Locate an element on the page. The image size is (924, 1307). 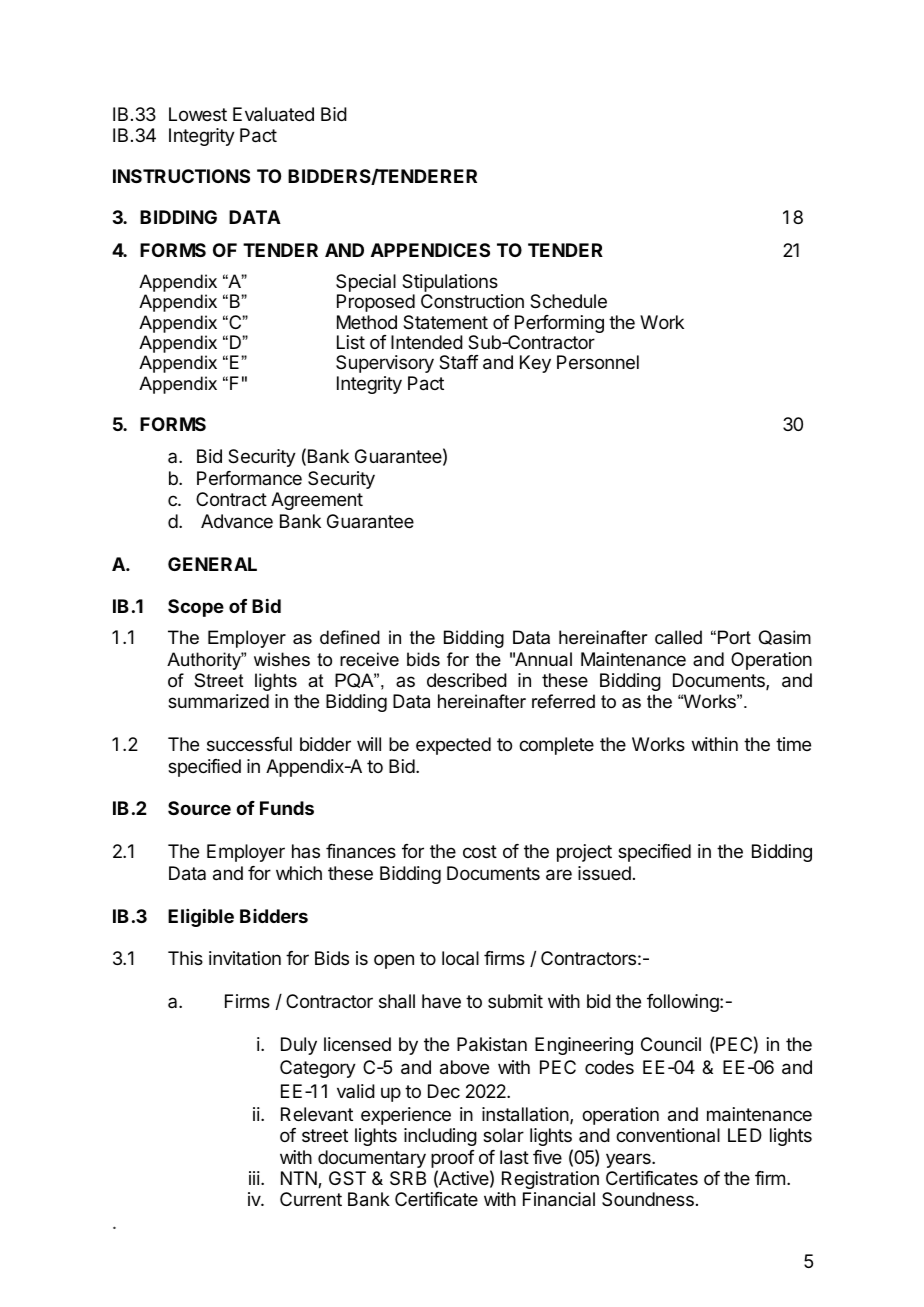
Schedule is located at coordinates (568, 301).
